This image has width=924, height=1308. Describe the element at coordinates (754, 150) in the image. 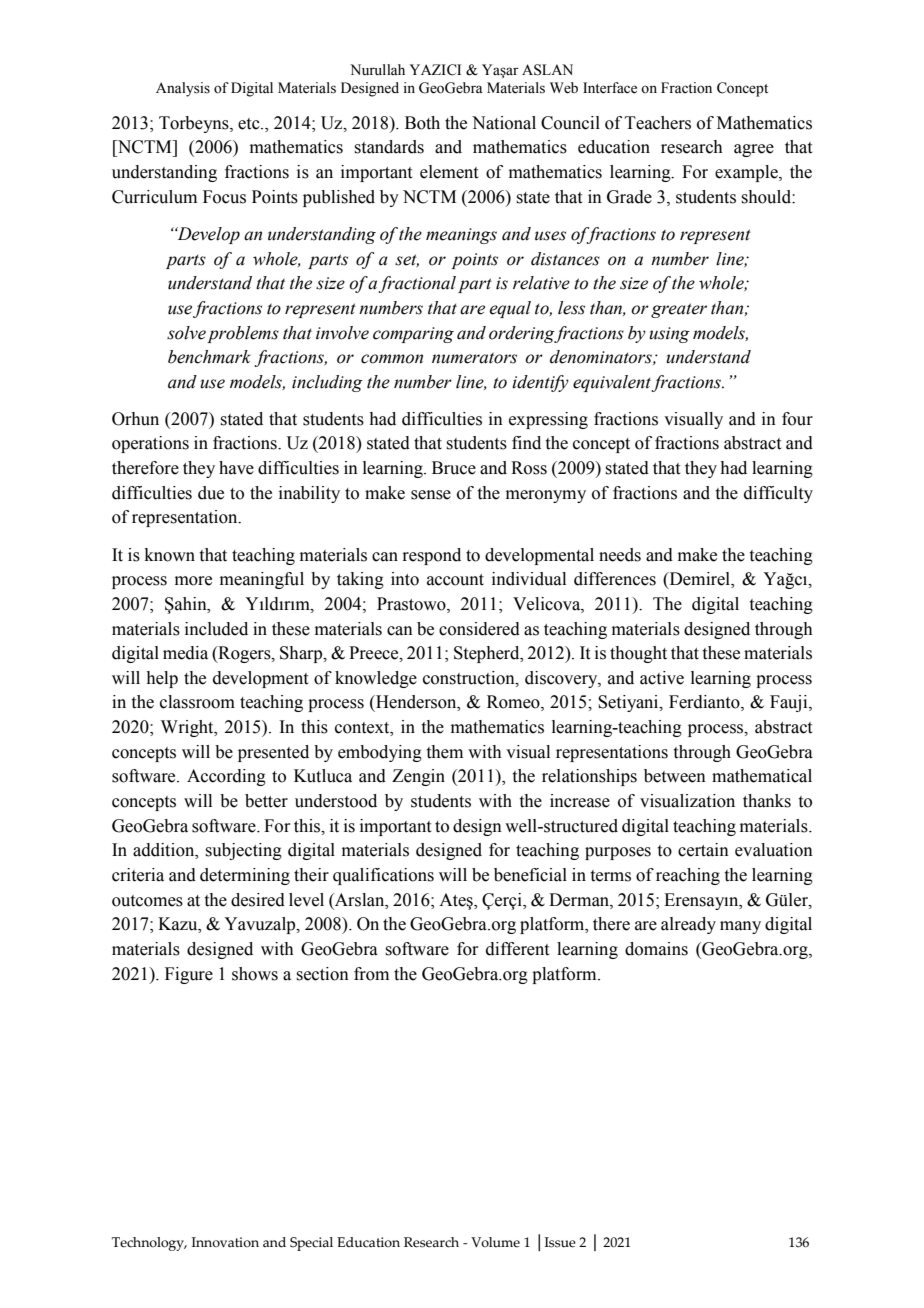

I see `agree` at that location.
